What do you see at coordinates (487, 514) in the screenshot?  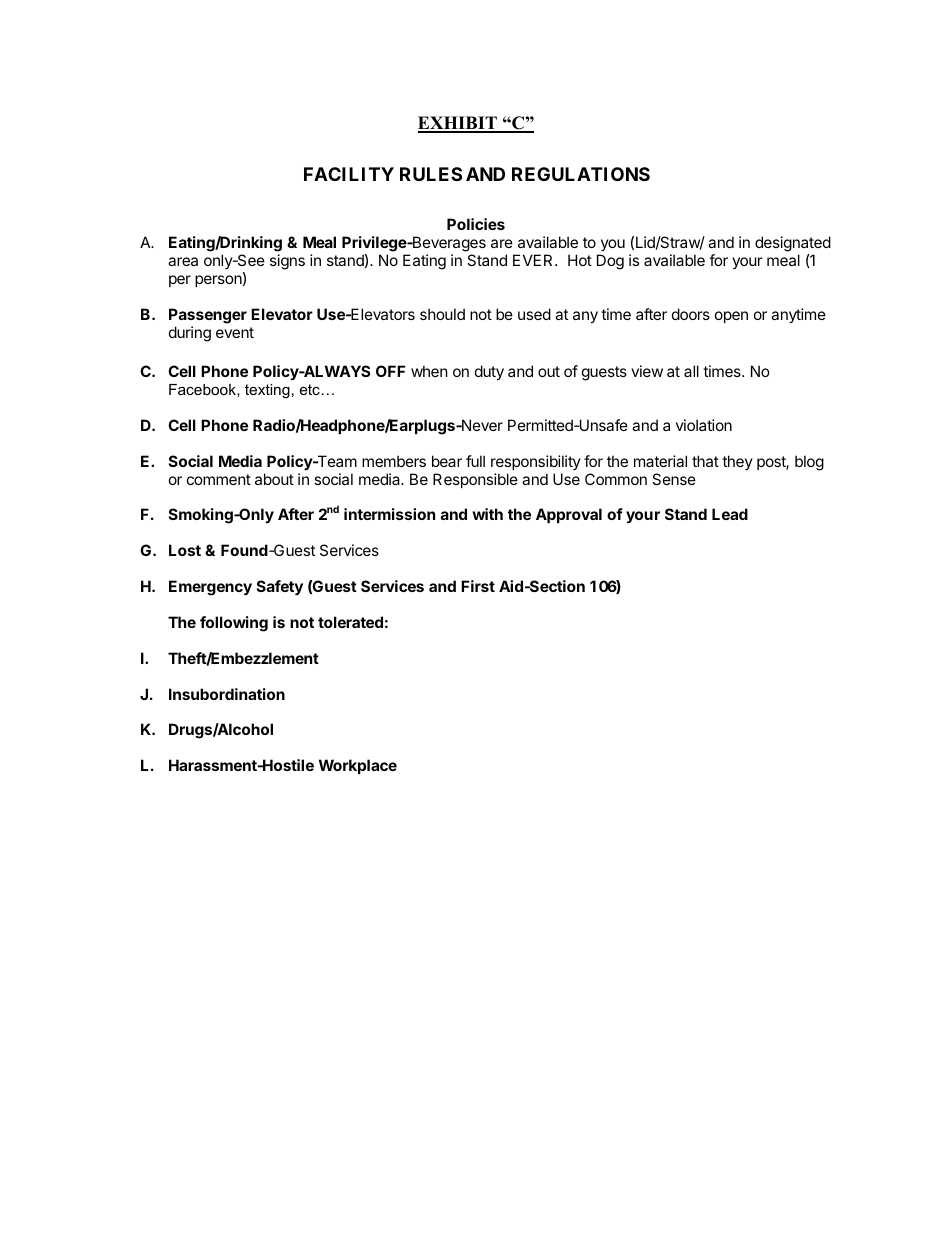 I see `with` at bounding box center [487, 514].
